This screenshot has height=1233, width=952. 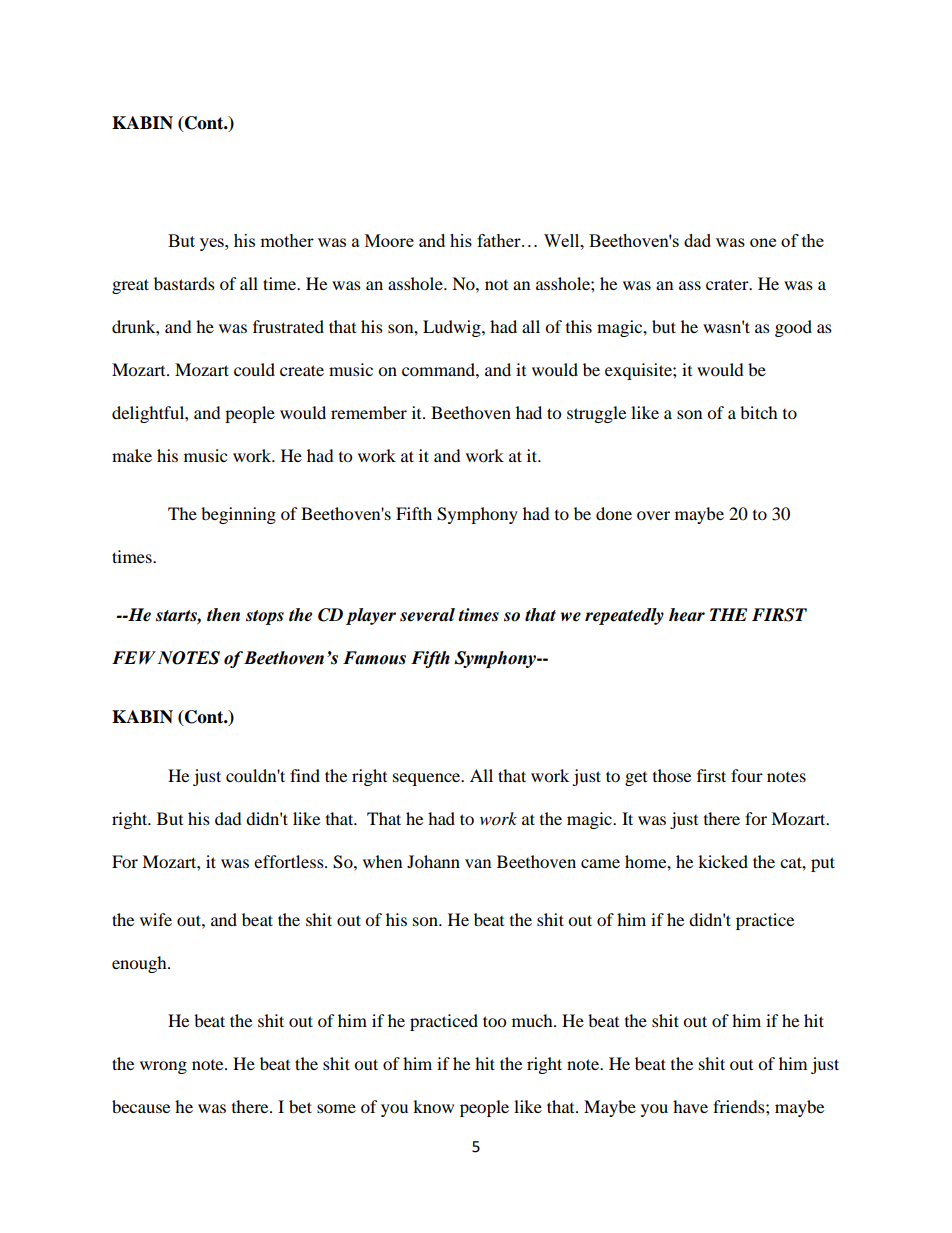 I want to click on wrong, so click(x=163, y=1067).
